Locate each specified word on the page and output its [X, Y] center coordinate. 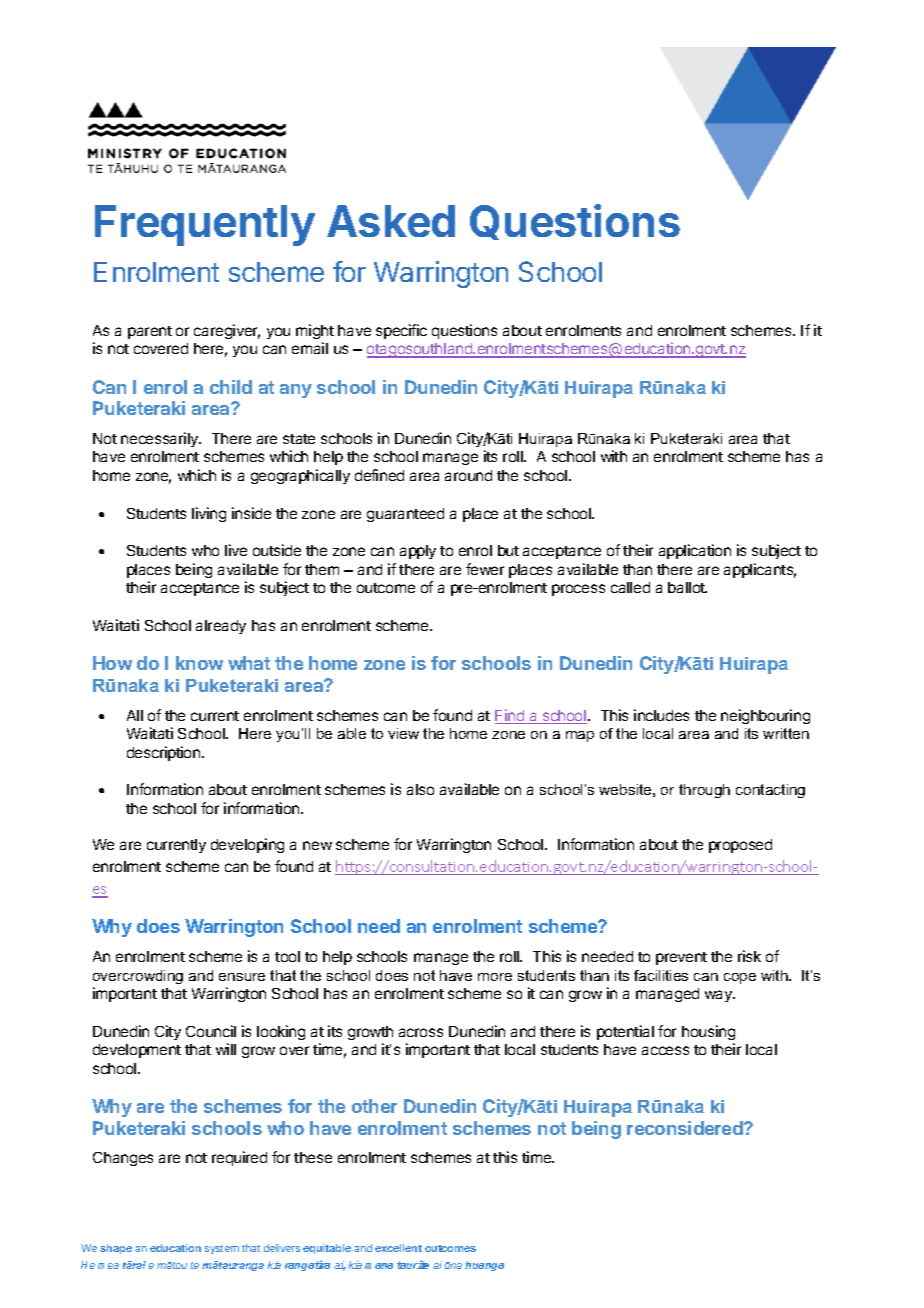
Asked [391, 221]
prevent [681, 958]
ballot [687, 587]
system [222, 1249]
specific [401, 331]
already [221, 627]
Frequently [205, 225]
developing [247, 845]
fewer [485, 569]
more [495, 977]
